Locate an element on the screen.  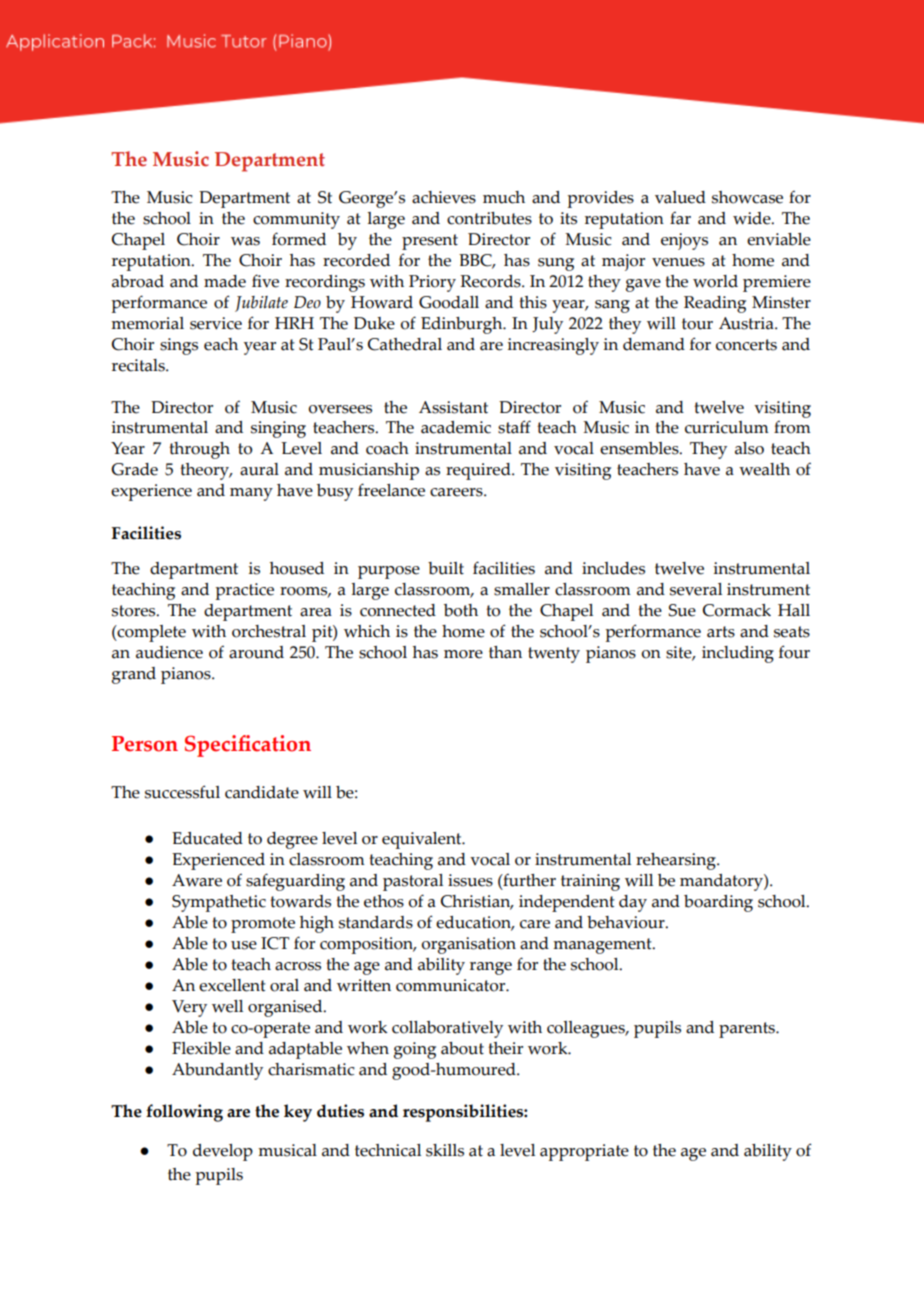
including is located at coordinates (738, 654).
